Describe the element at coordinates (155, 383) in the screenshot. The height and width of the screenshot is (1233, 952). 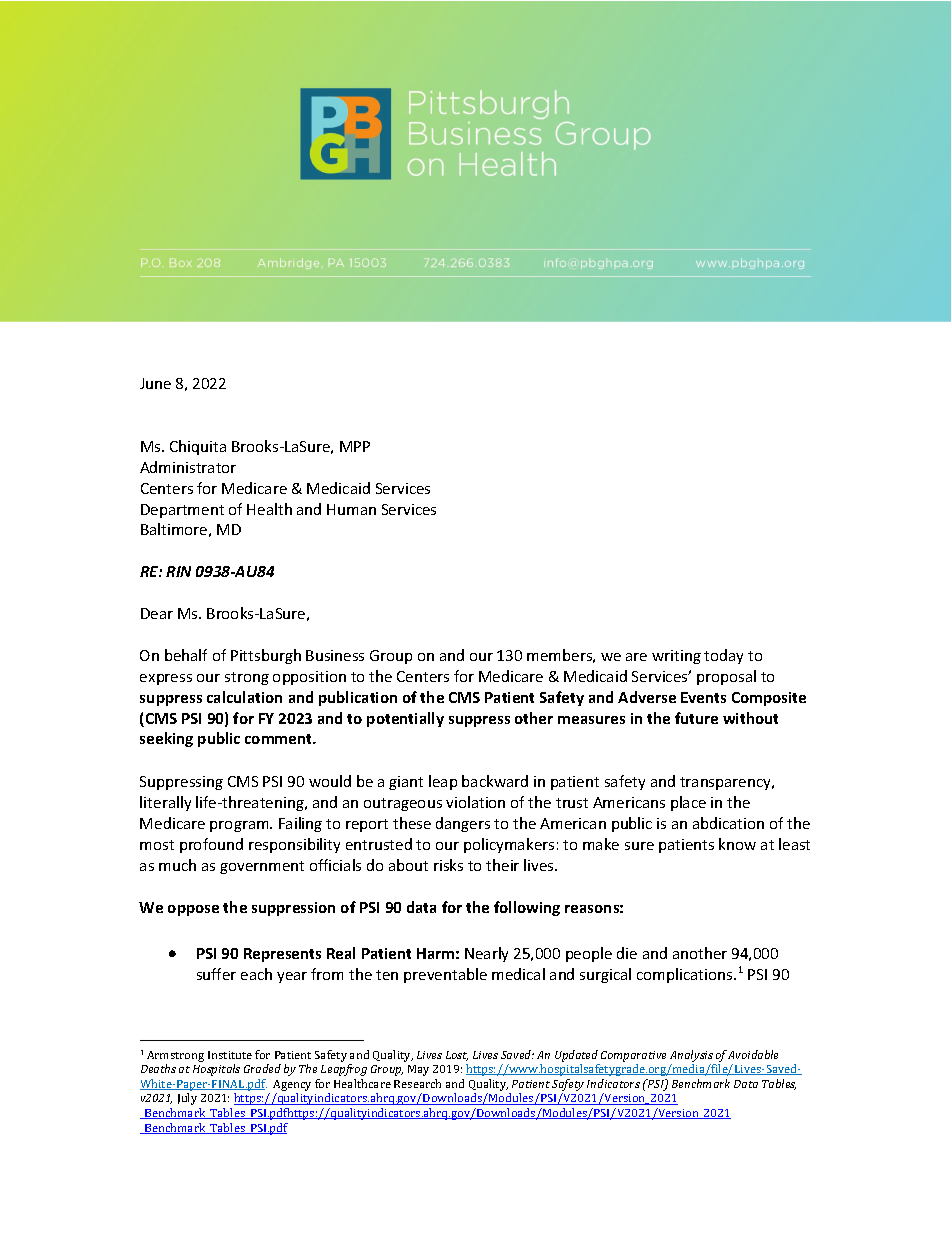
I see `June` at that location.
